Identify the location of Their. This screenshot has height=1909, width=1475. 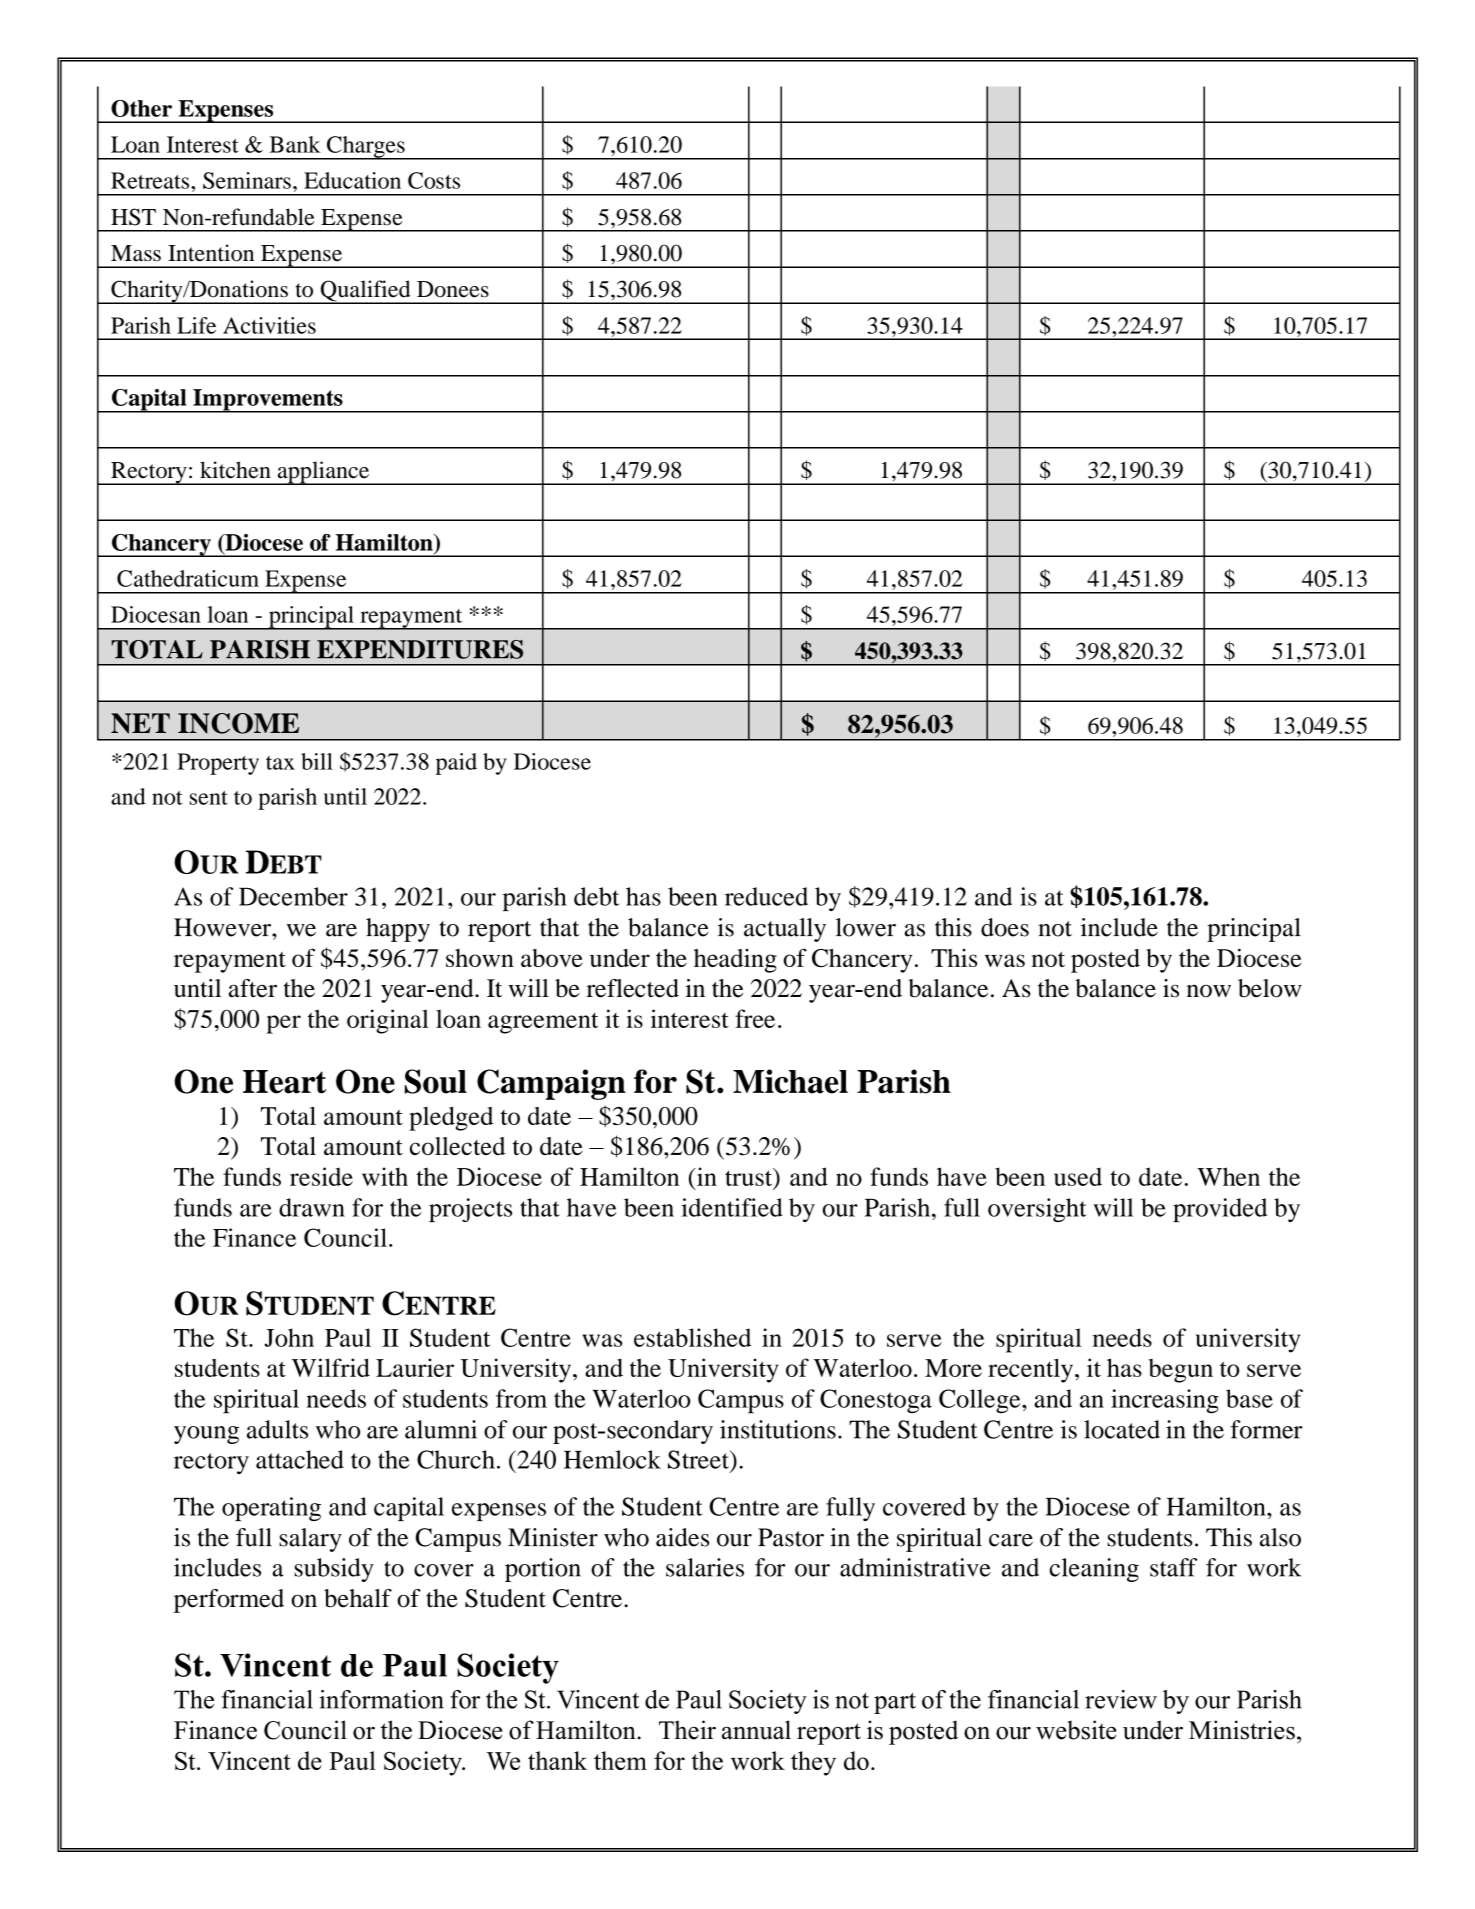
(687, 1730).
